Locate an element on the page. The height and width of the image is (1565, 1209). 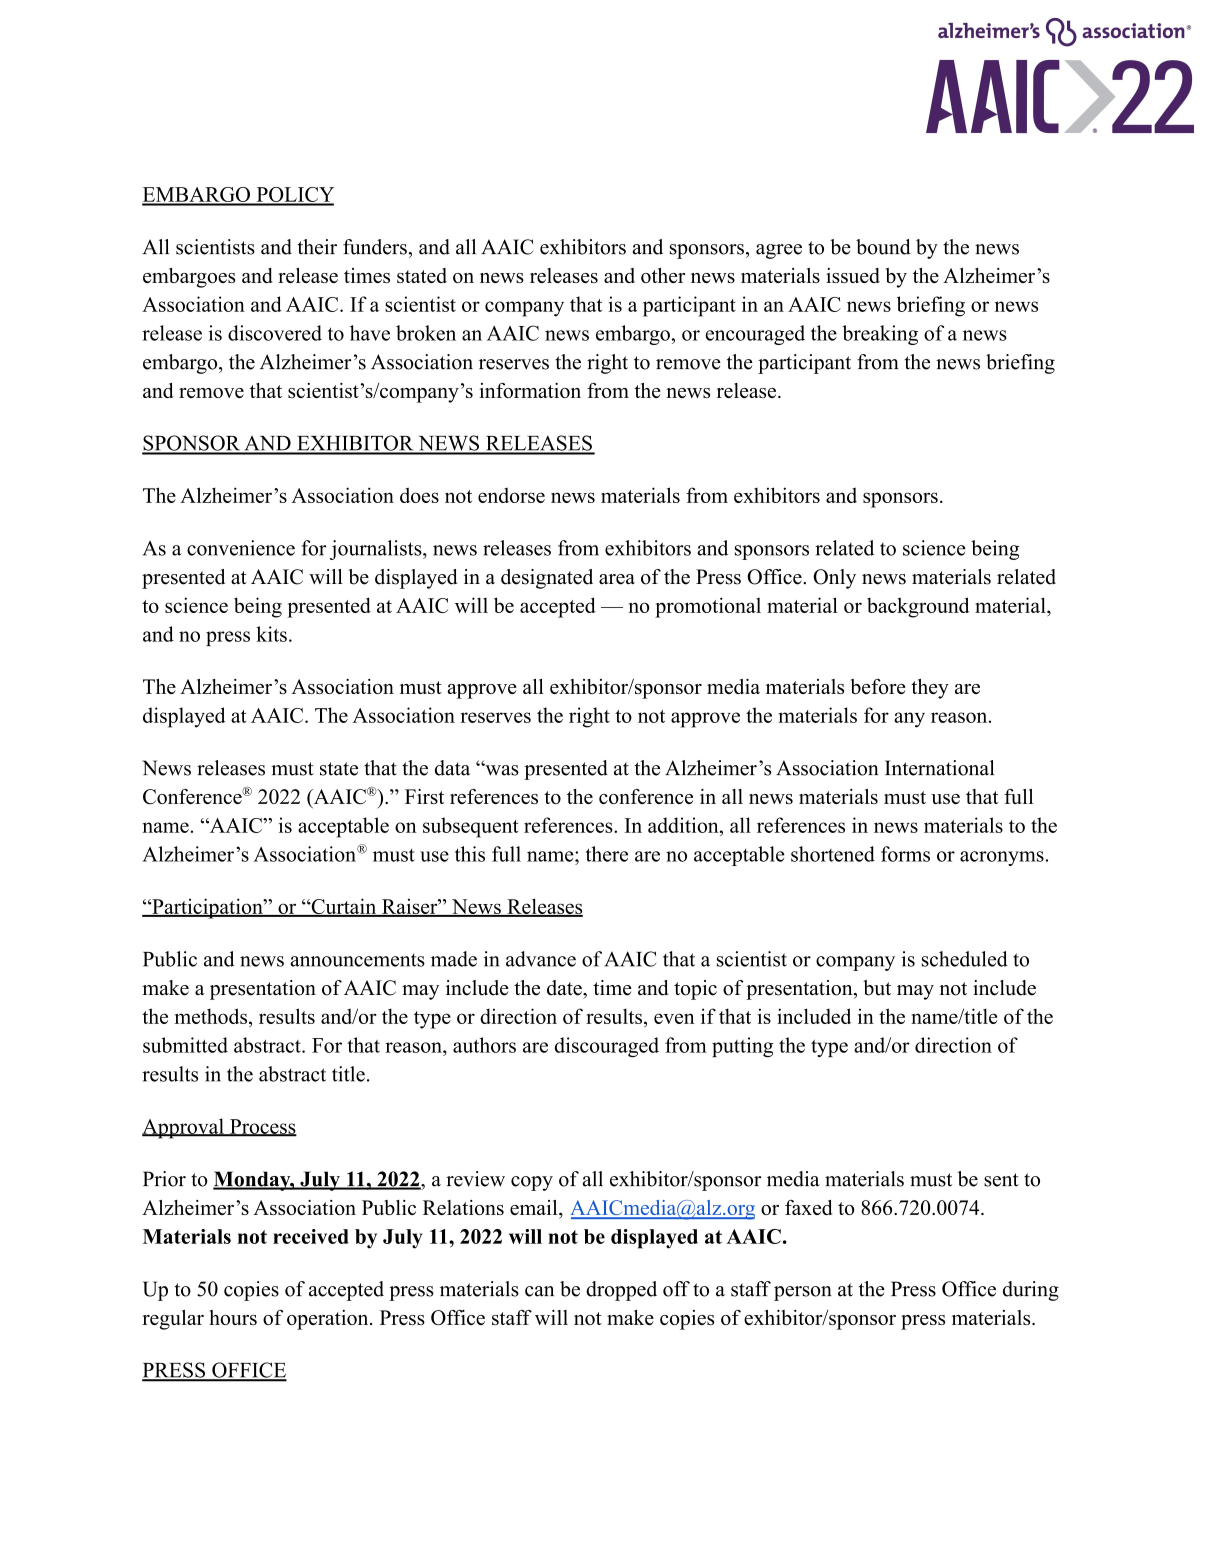
methods is located at coordinates (211, 1016).
